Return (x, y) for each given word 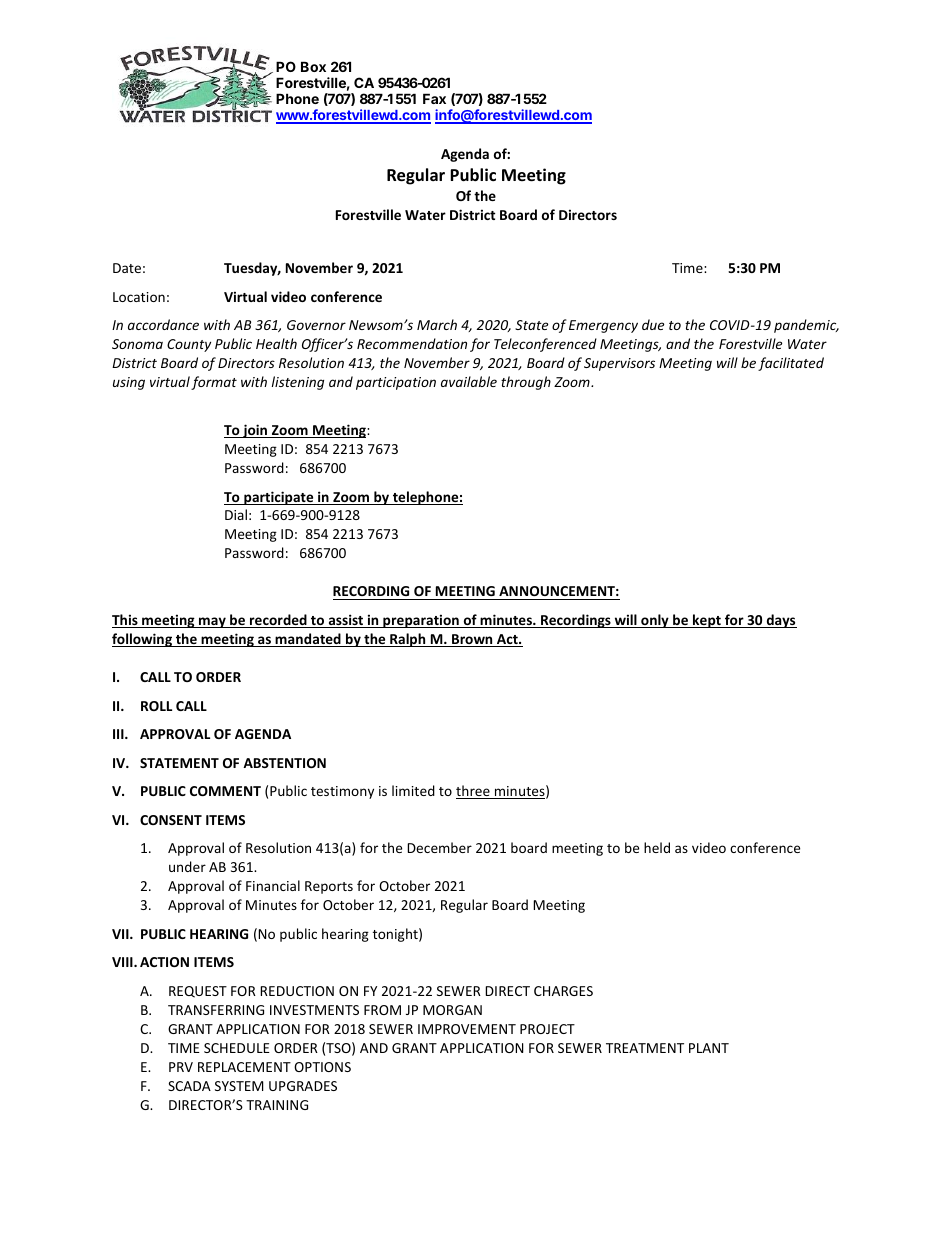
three (474, 792)
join (255, 431)
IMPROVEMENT (467, 1029)
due (653, 324)
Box (313, 66)
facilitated (791, 364)
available (469, 381)
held (657, 847)
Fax (434, 98)
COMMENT (225, 791)
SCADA (189, 1086)
